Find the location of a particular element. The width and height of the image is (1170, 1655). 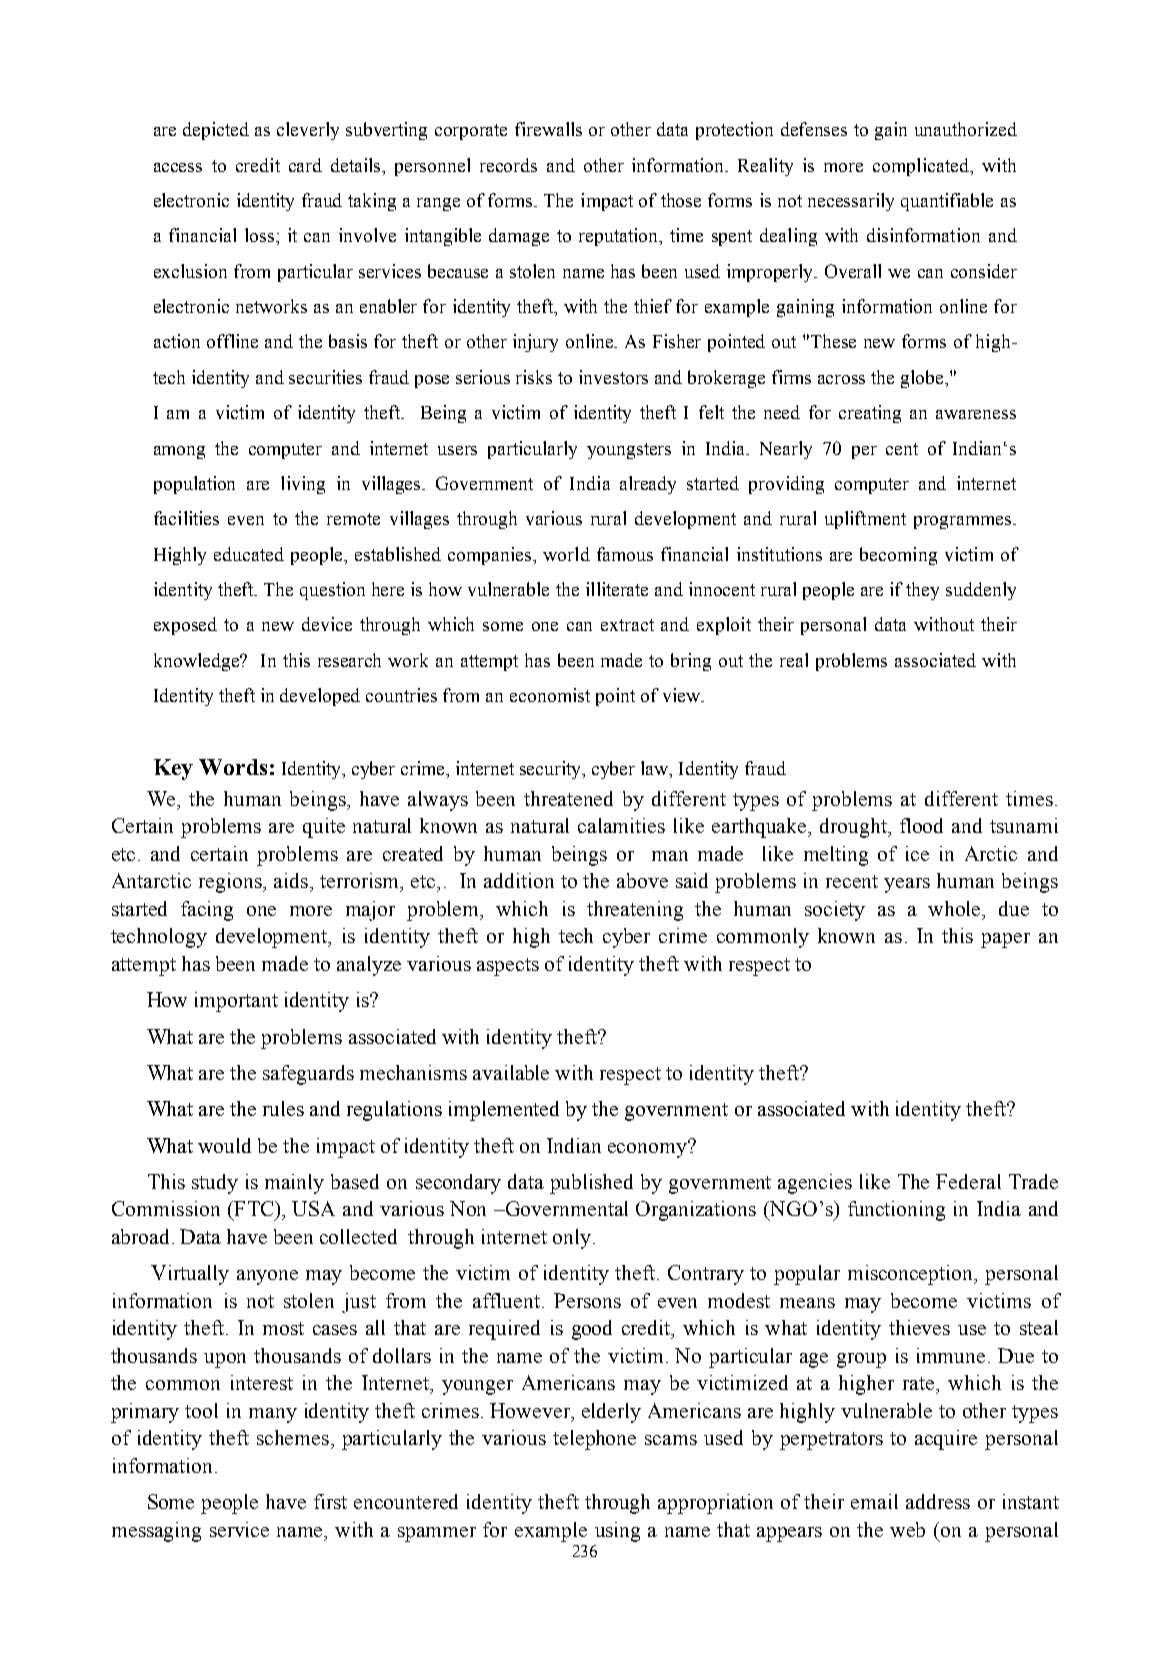

firewalls is located at coordinates (548, 129).
